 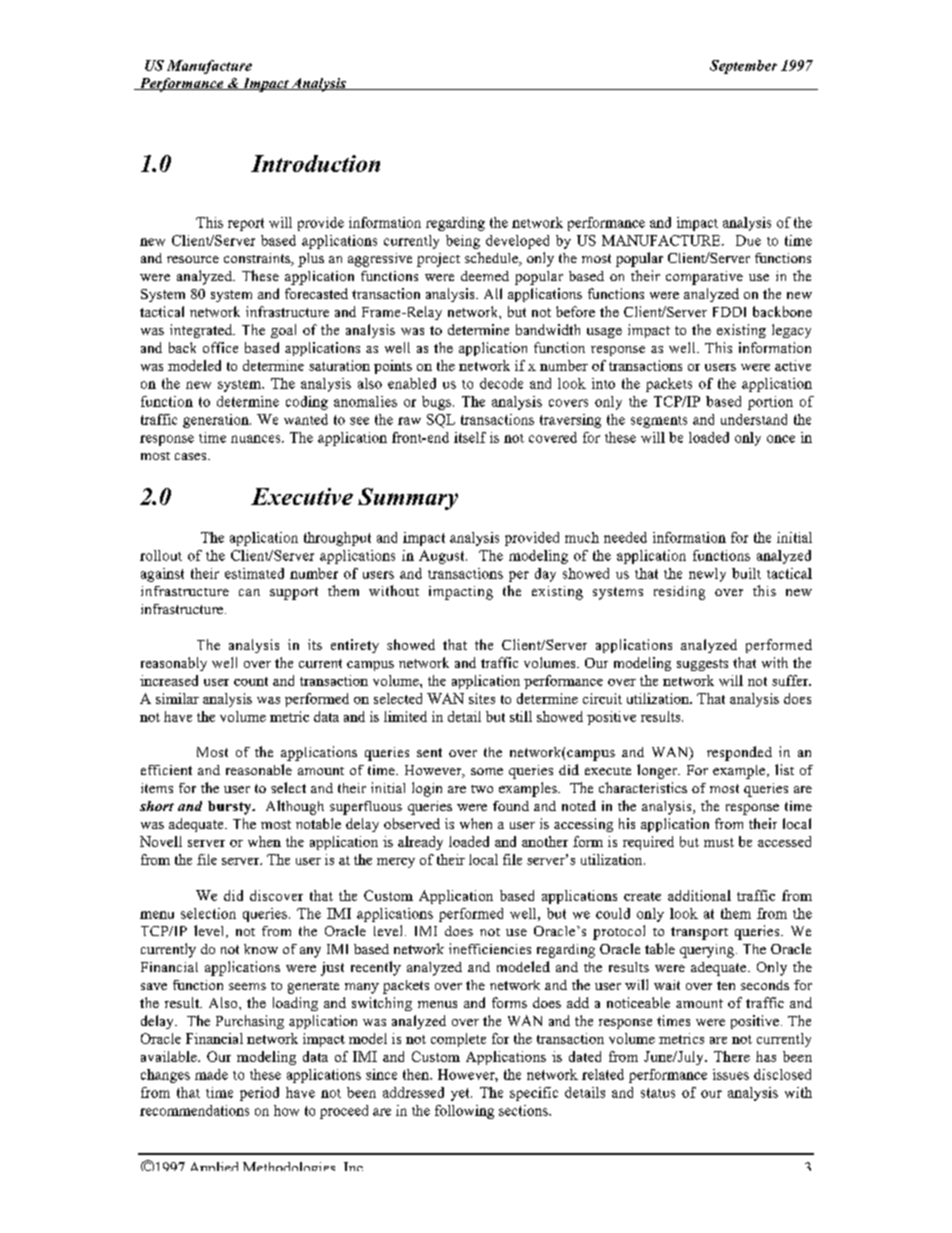 What do you see at coordinates (743, 67) in the screenshot?
I see `September` at bounding box center [743, 67].
